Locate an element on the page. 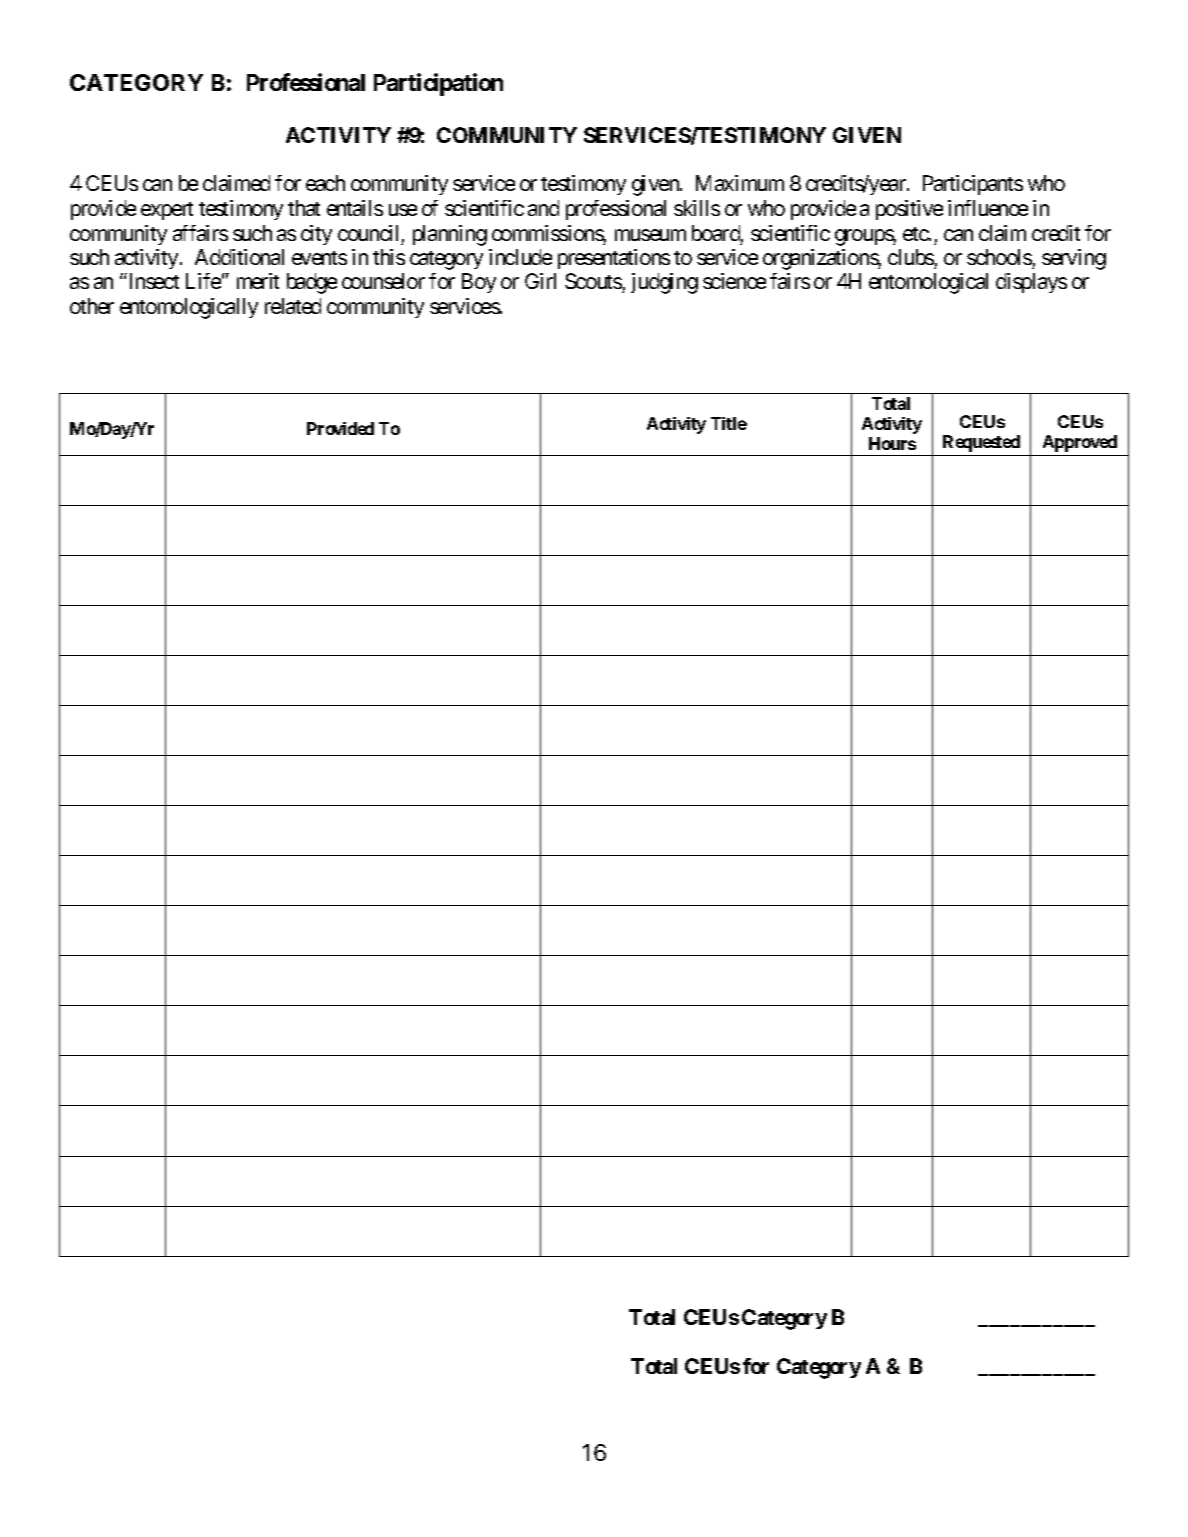 This page has width=1188, height=1537. Participation is located at coordinates (438, 84).
